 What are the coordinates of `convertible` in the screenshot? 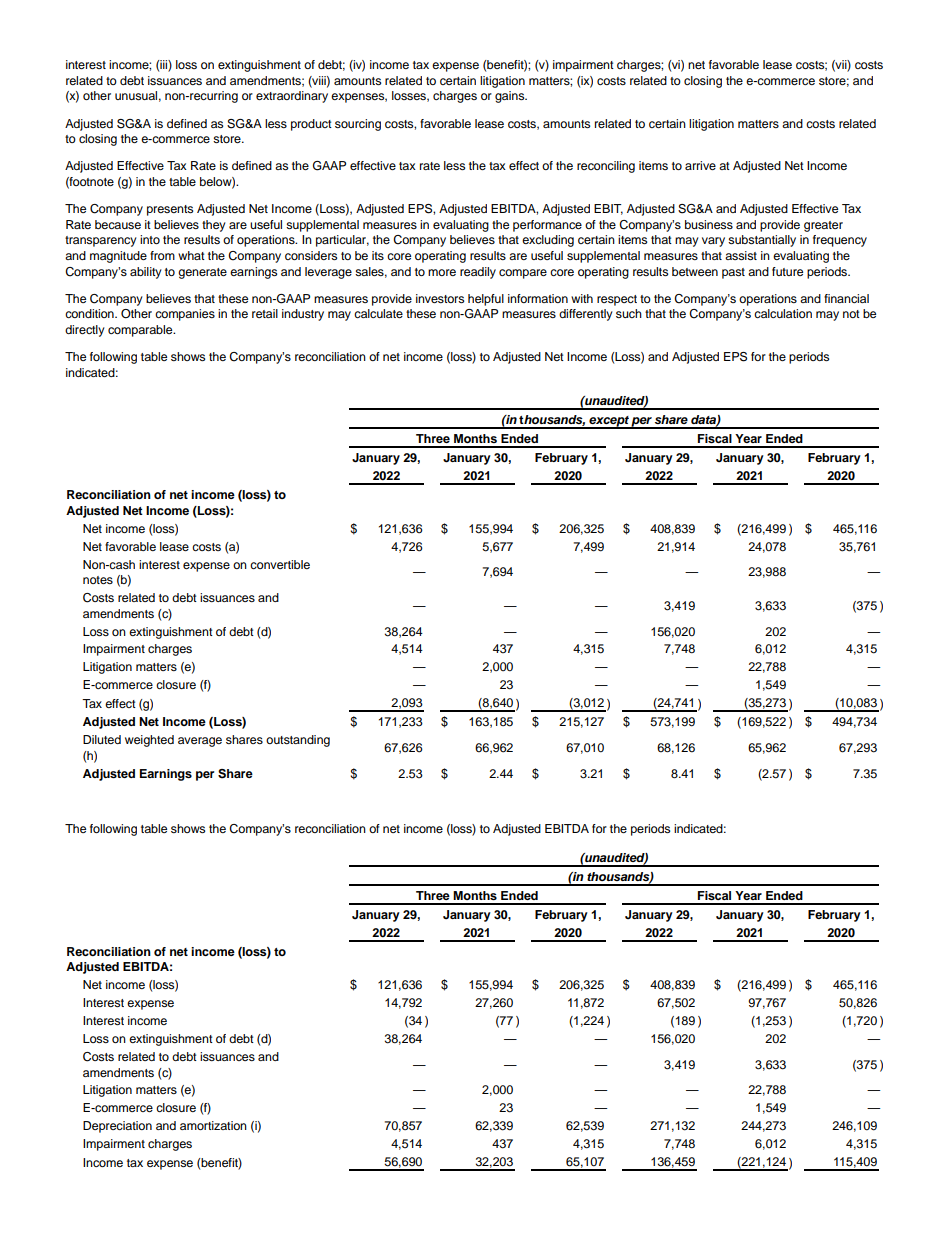 It's located at (280, 564).
